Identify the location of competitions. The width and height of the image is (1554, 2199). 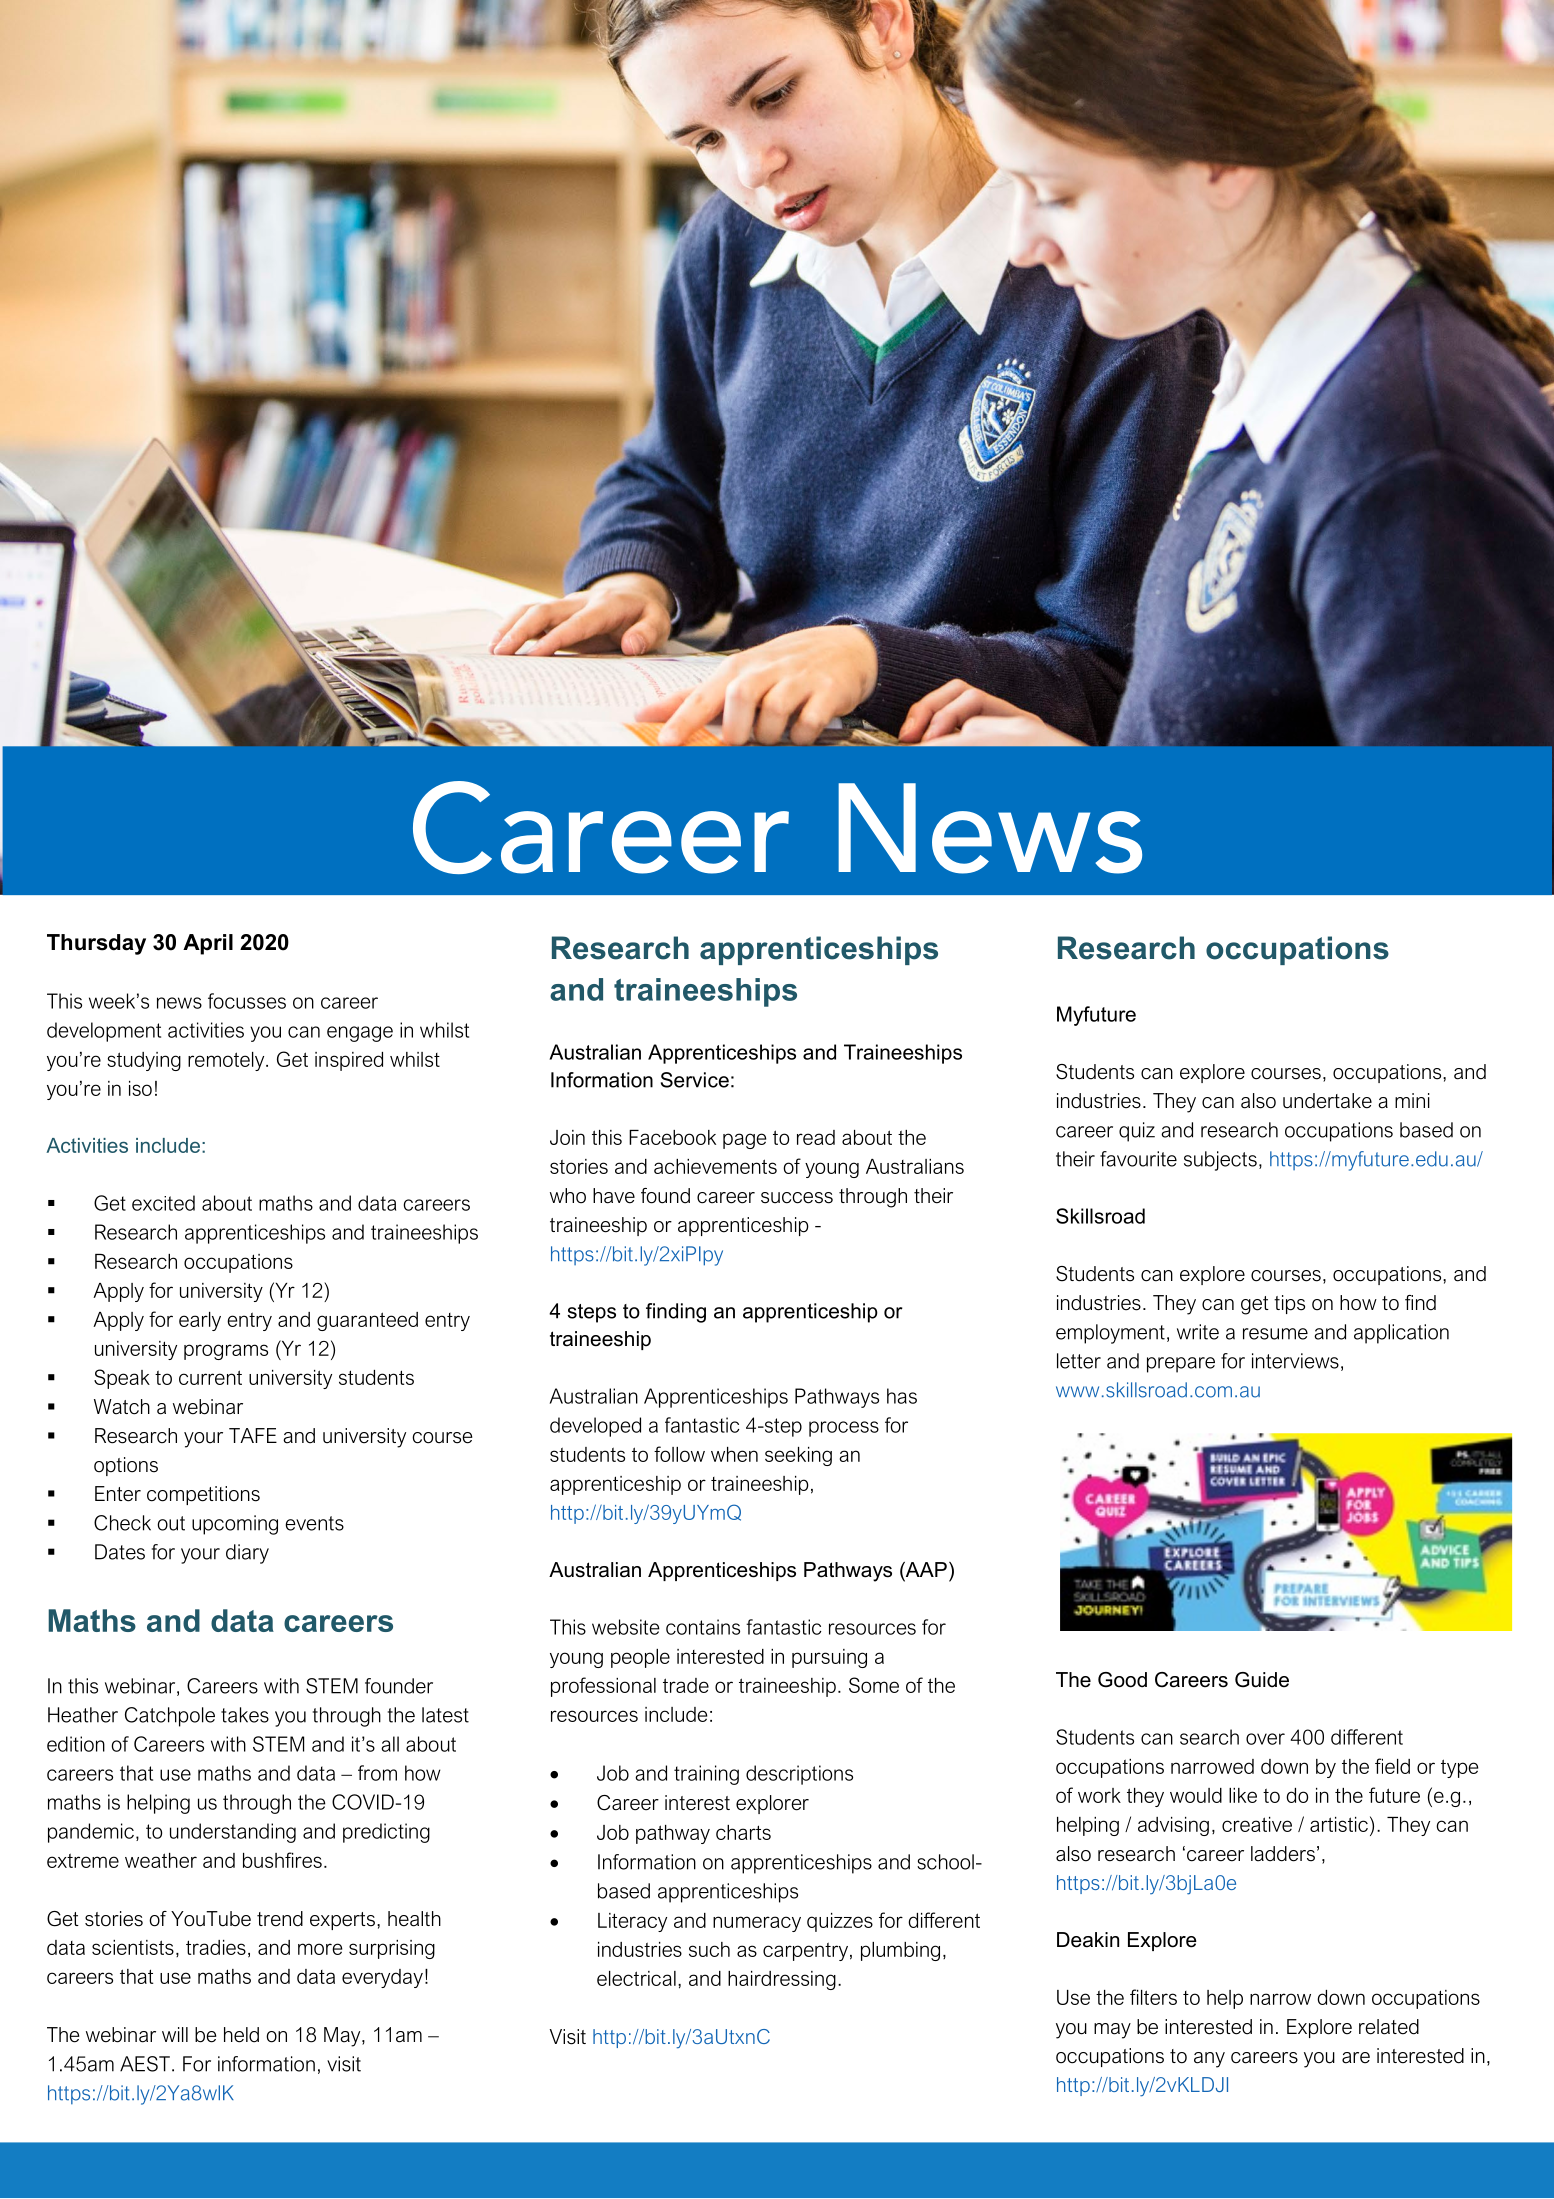
(203, 1495).
